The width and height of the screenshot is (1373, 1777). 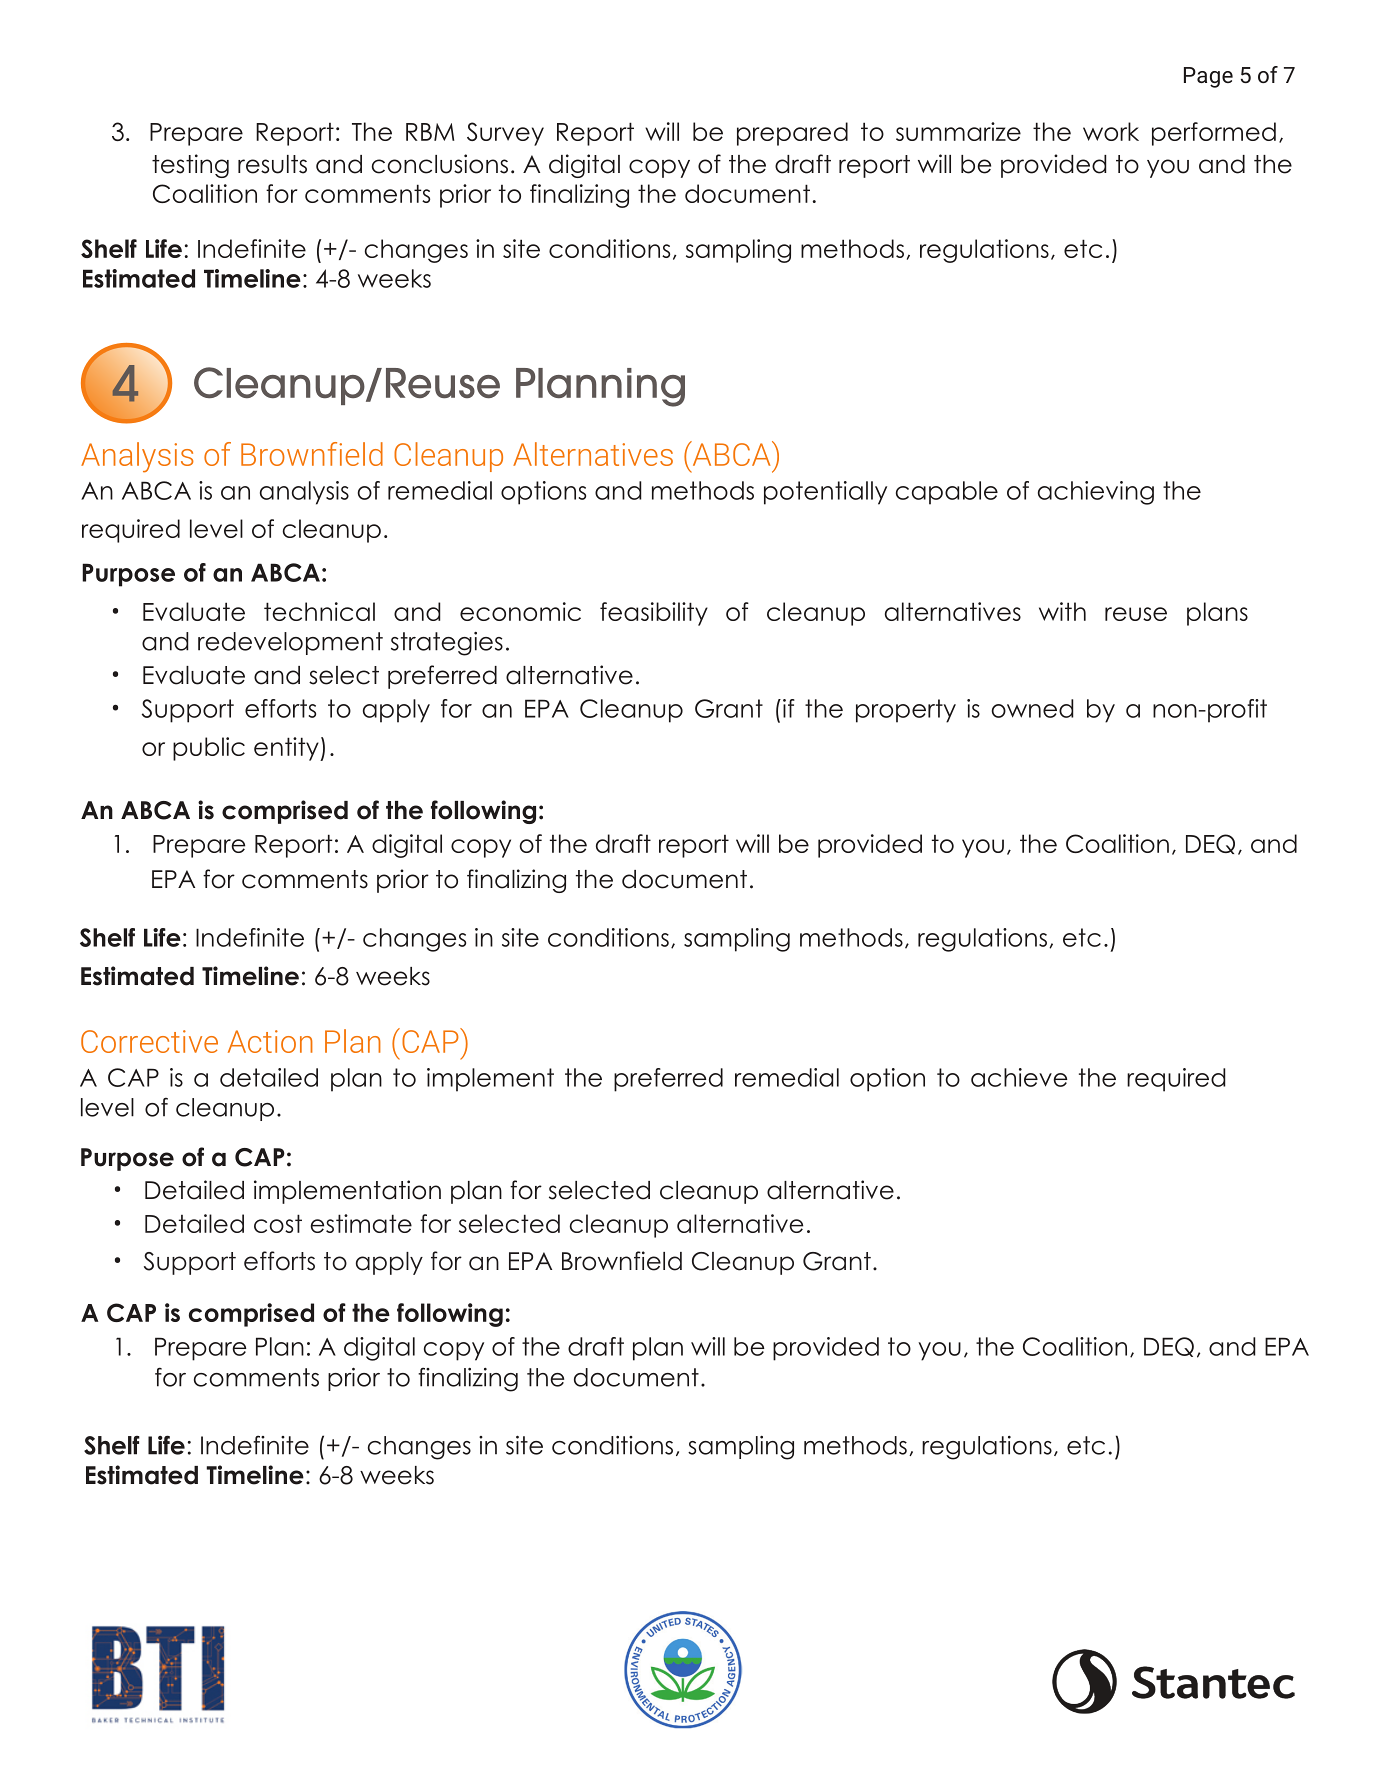 What do you see at coordinates (1111, 131) in the screenshot?
I see `work` at bounding box center [1111, 131].
